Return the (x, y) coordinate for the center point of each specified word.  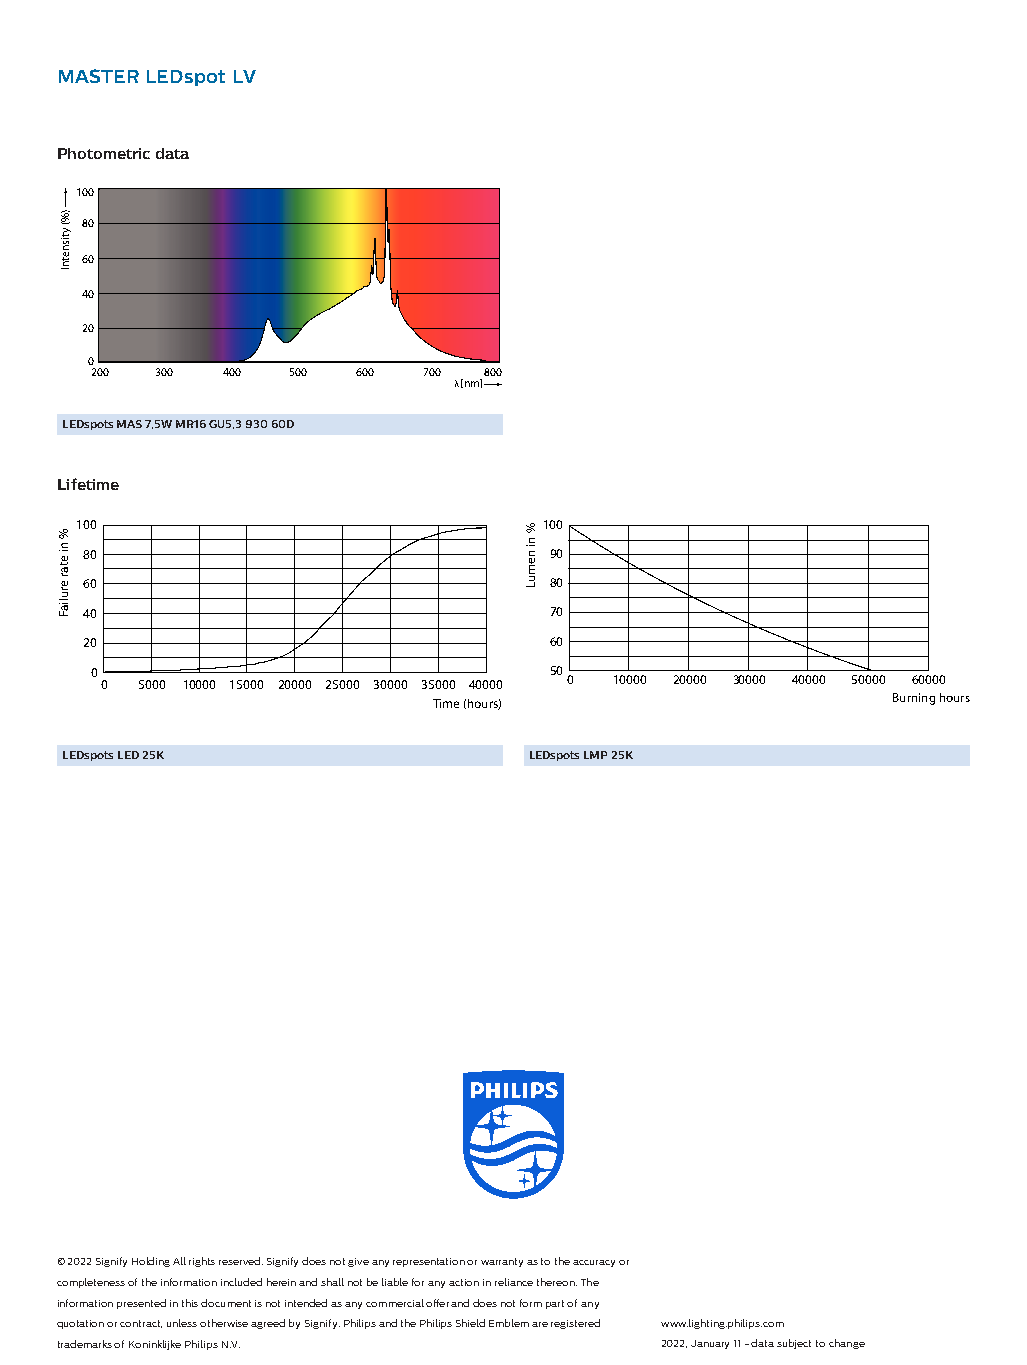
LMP (595, 755)
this (190, 1303)
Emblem (509, 1323)
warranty (502, 1262)
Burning (914, 699)
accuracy (594, 1263)
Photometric (104, 153)
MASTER (99, 76)
